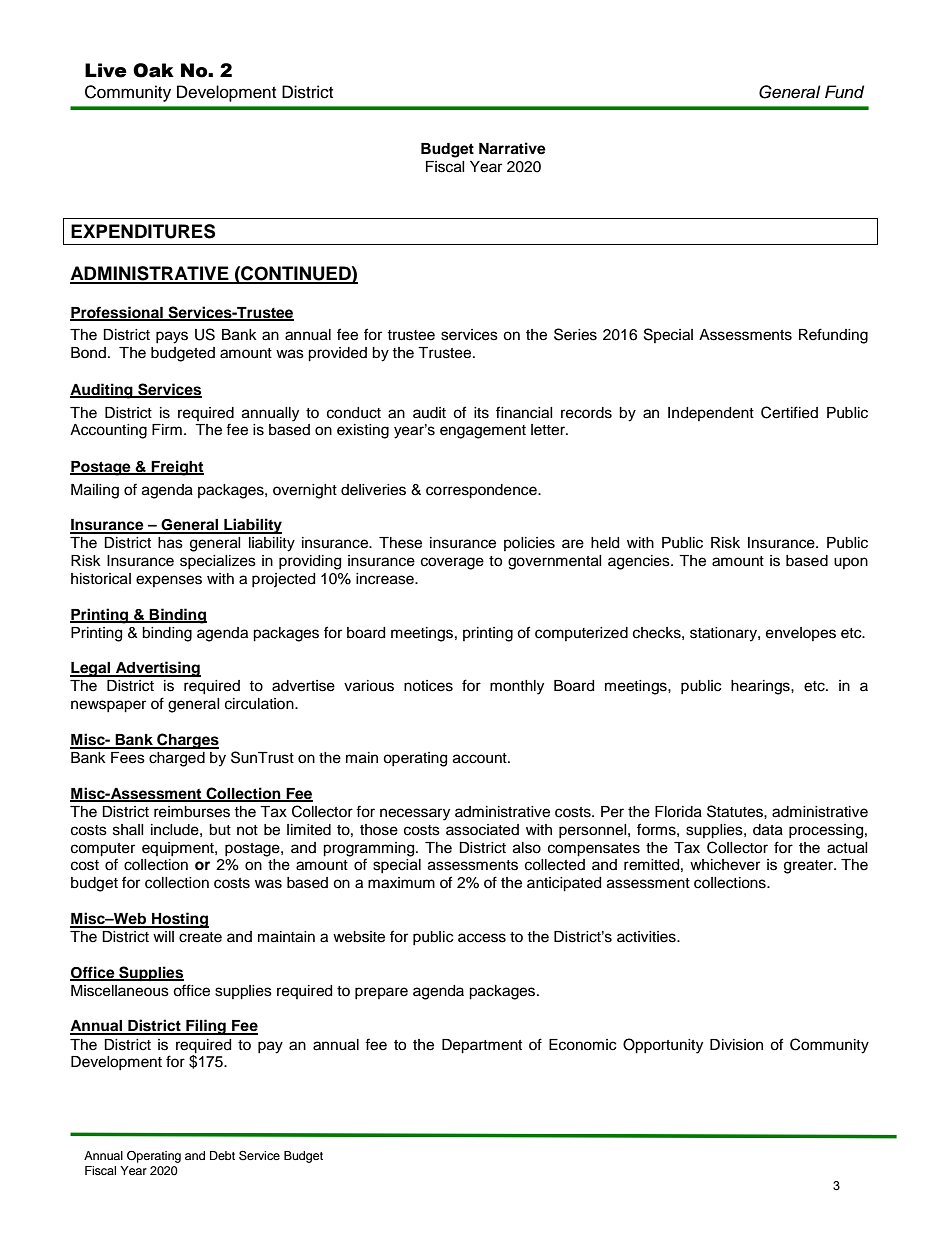 This screenshot has width=952, height=1233. Describe the element at coordinates (222, 1155) in the screenshot. I see `Debt` at that location.
